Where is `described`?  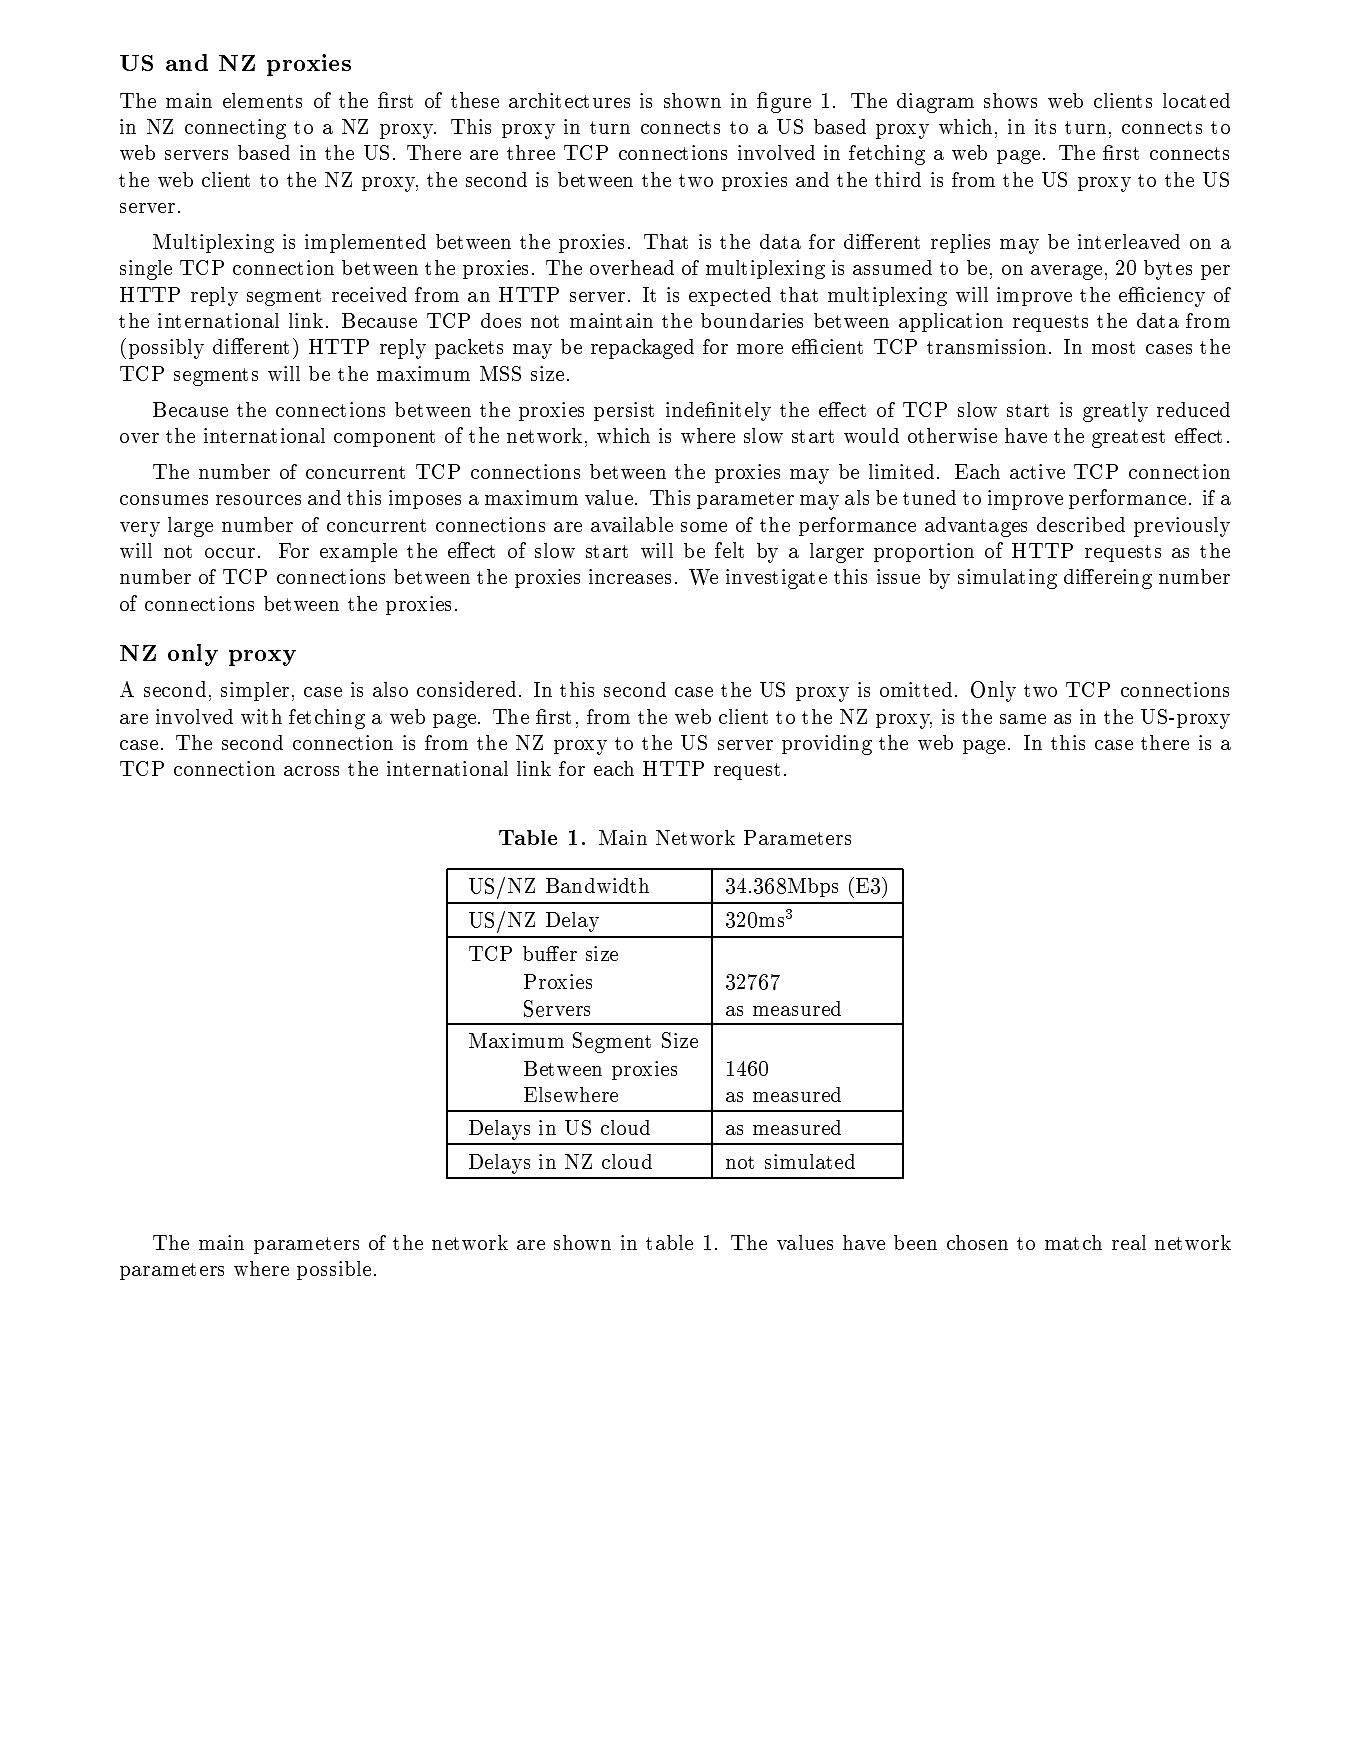
described is located at coordinates (1081, 524).
